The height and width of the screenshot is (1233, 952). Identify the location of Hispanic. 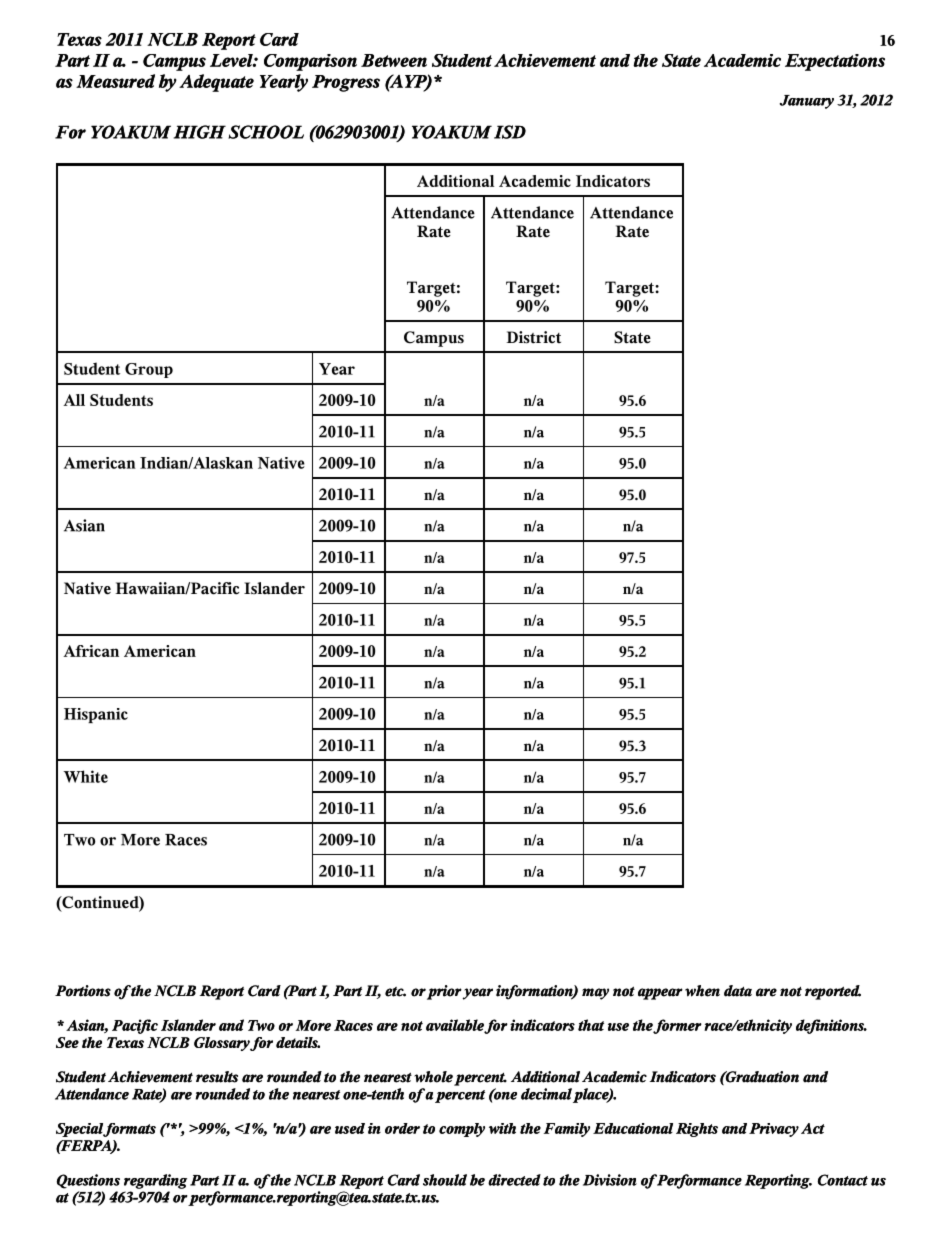
(96, 715).
